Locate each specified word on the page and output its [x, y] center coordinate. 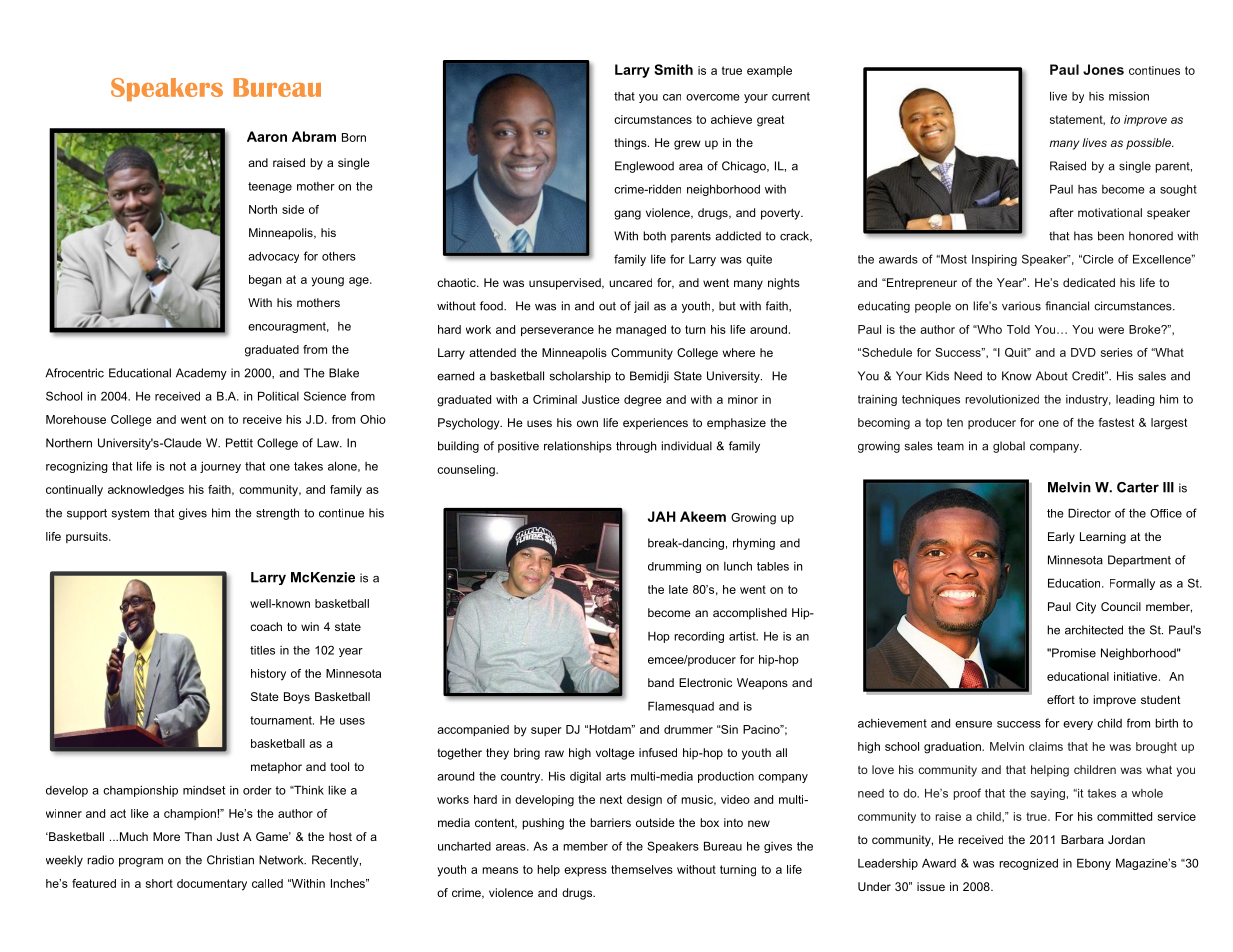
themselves [642, 869]
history [268, 675]
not [178, 466]
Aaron [267, 136]
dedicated [1089, 282]
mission [1129, 96]
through [636, 447]
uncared [630, 282]
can [672, 97]
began [265, 281]
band [661, 682]
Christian [230, 860]
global [1009, 447]
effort [1061, 699]
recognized [1028, 864]
